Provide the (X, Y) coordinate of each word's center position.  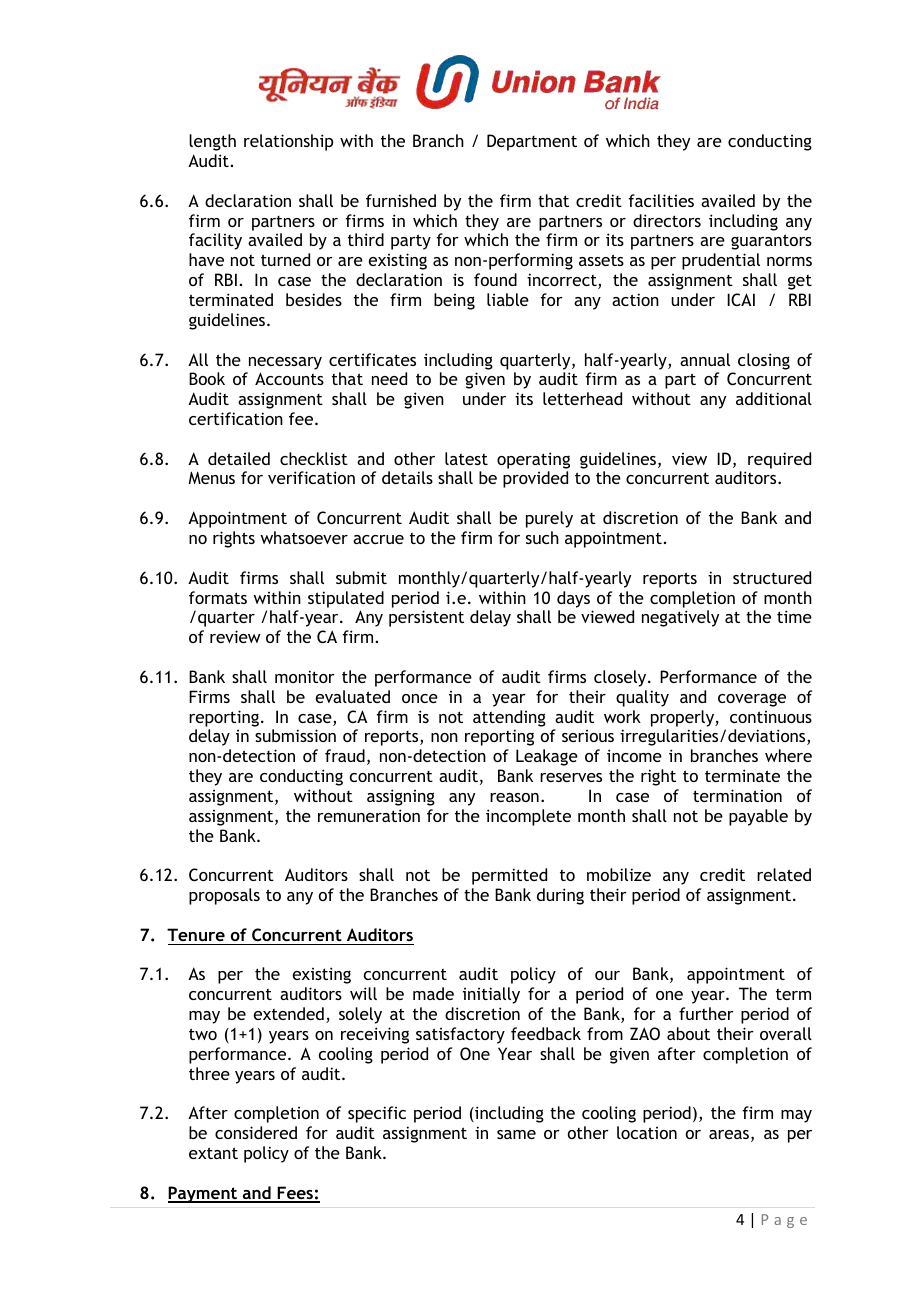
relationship (288, 142)
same (516, 1134)
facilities (661, 200)
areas (730, 1136)
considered (256, 1132)
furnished (401, 200)
